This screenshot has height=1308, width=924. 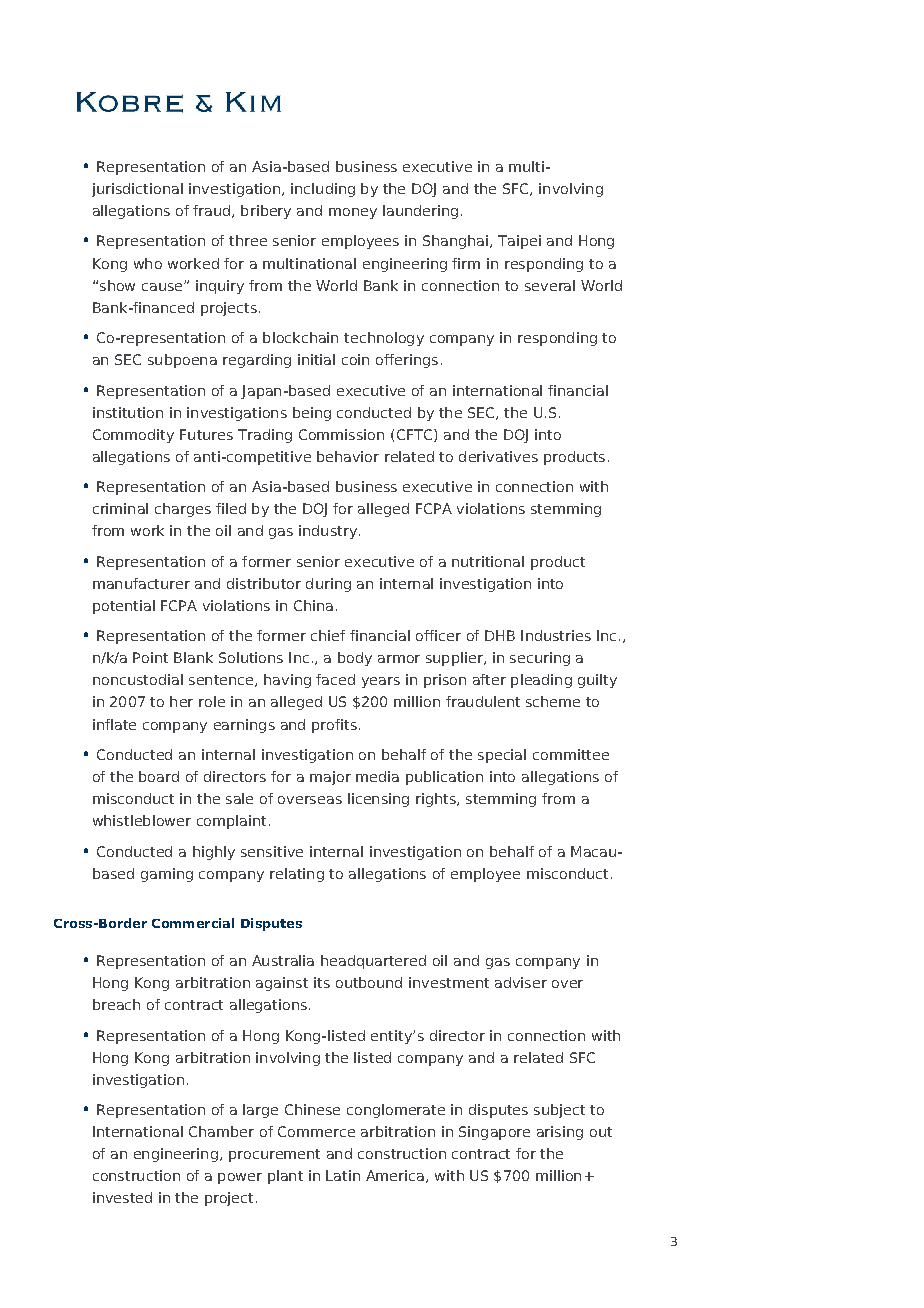 What do you see at coordinates (214, 853) in the screenshot?
I see `highly` at bounding box center [214, 853].
